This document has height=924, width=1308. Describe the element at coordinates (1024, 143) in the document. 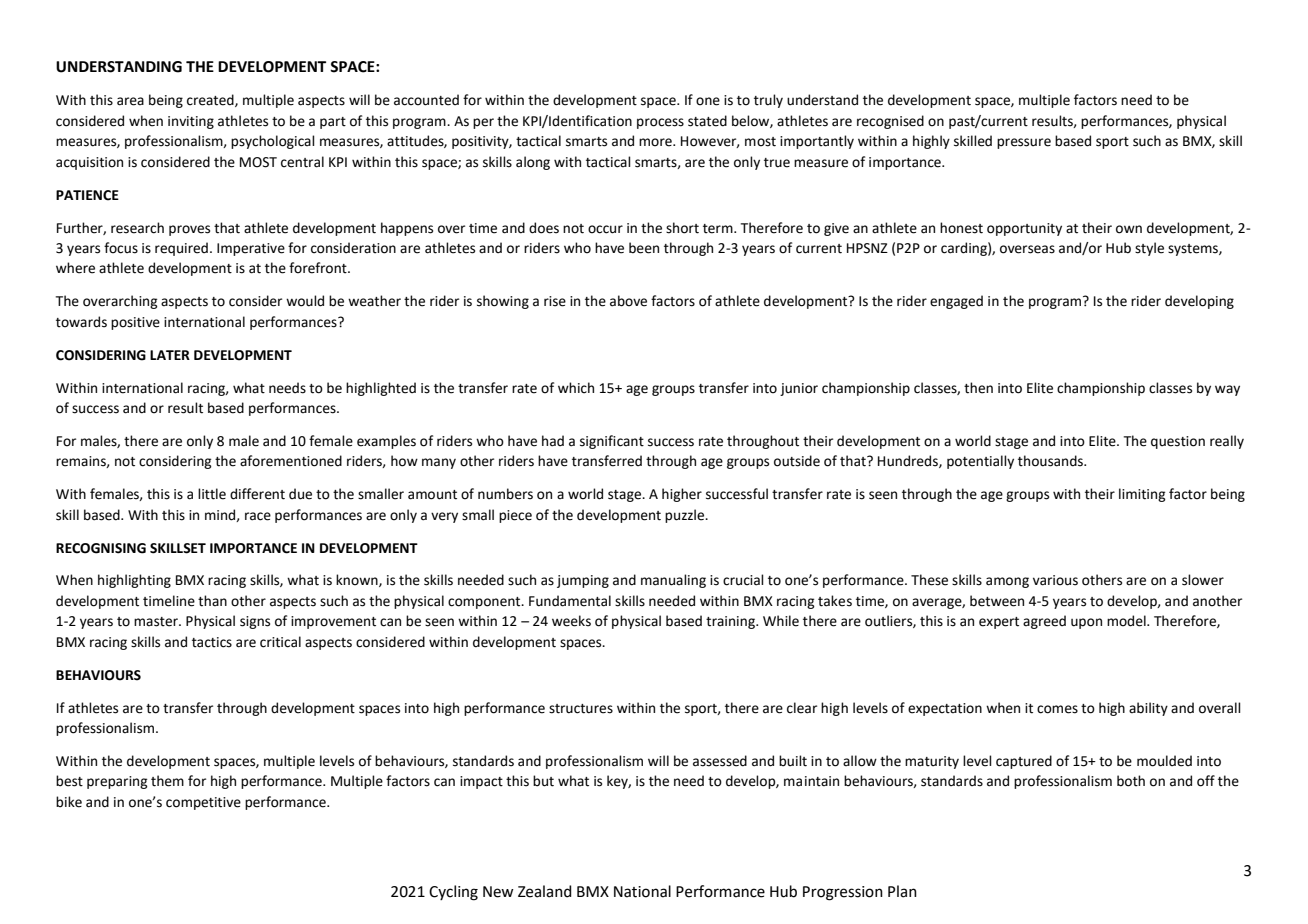

I see `pressure` at that location.
